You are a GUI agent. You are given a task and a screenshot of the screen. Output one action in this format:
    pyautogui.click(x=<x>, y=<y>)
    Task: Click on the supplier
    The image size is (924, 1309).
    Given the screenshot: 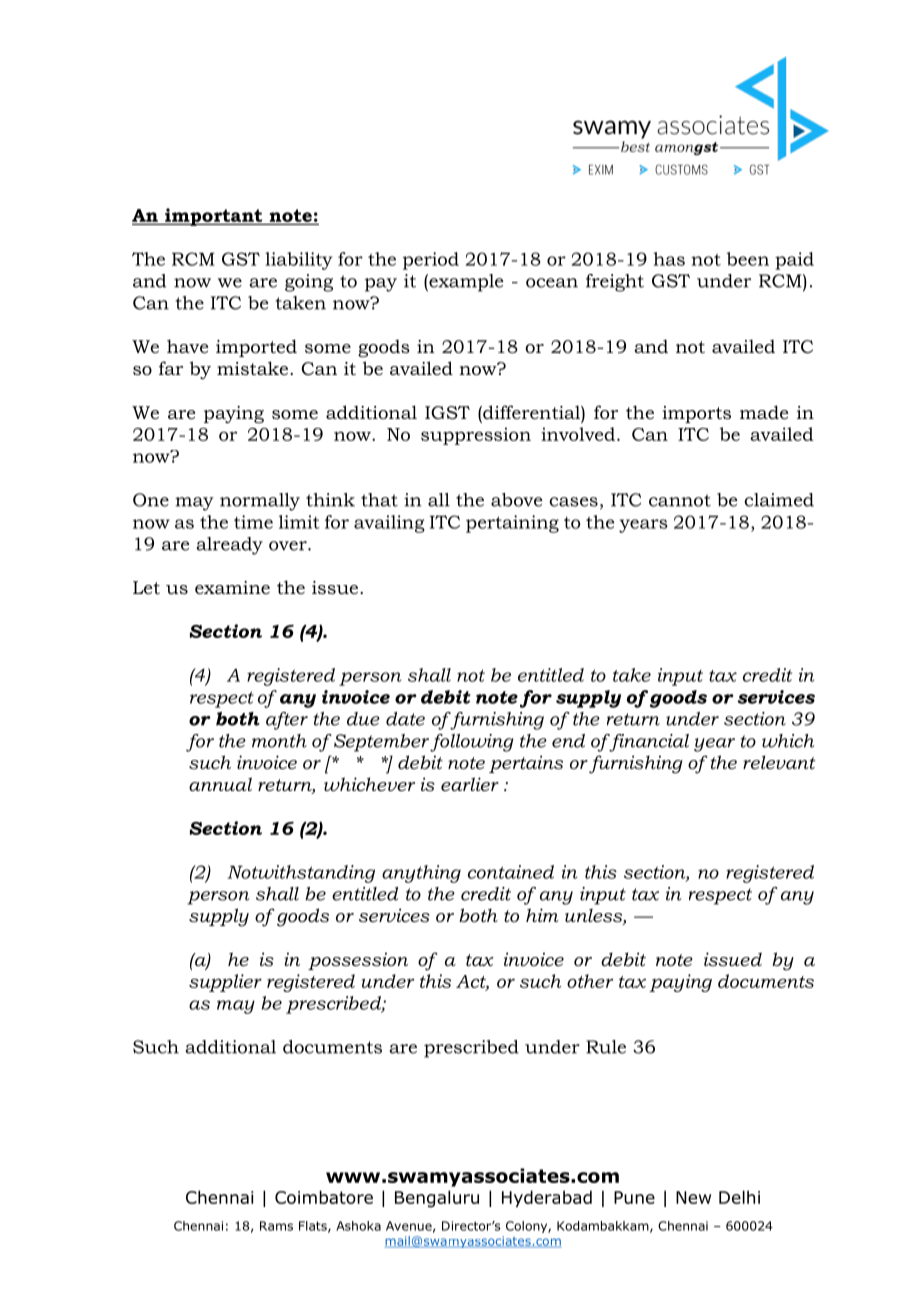 What is the action you would take?
    pyautogui.click(x=225, y=983)
